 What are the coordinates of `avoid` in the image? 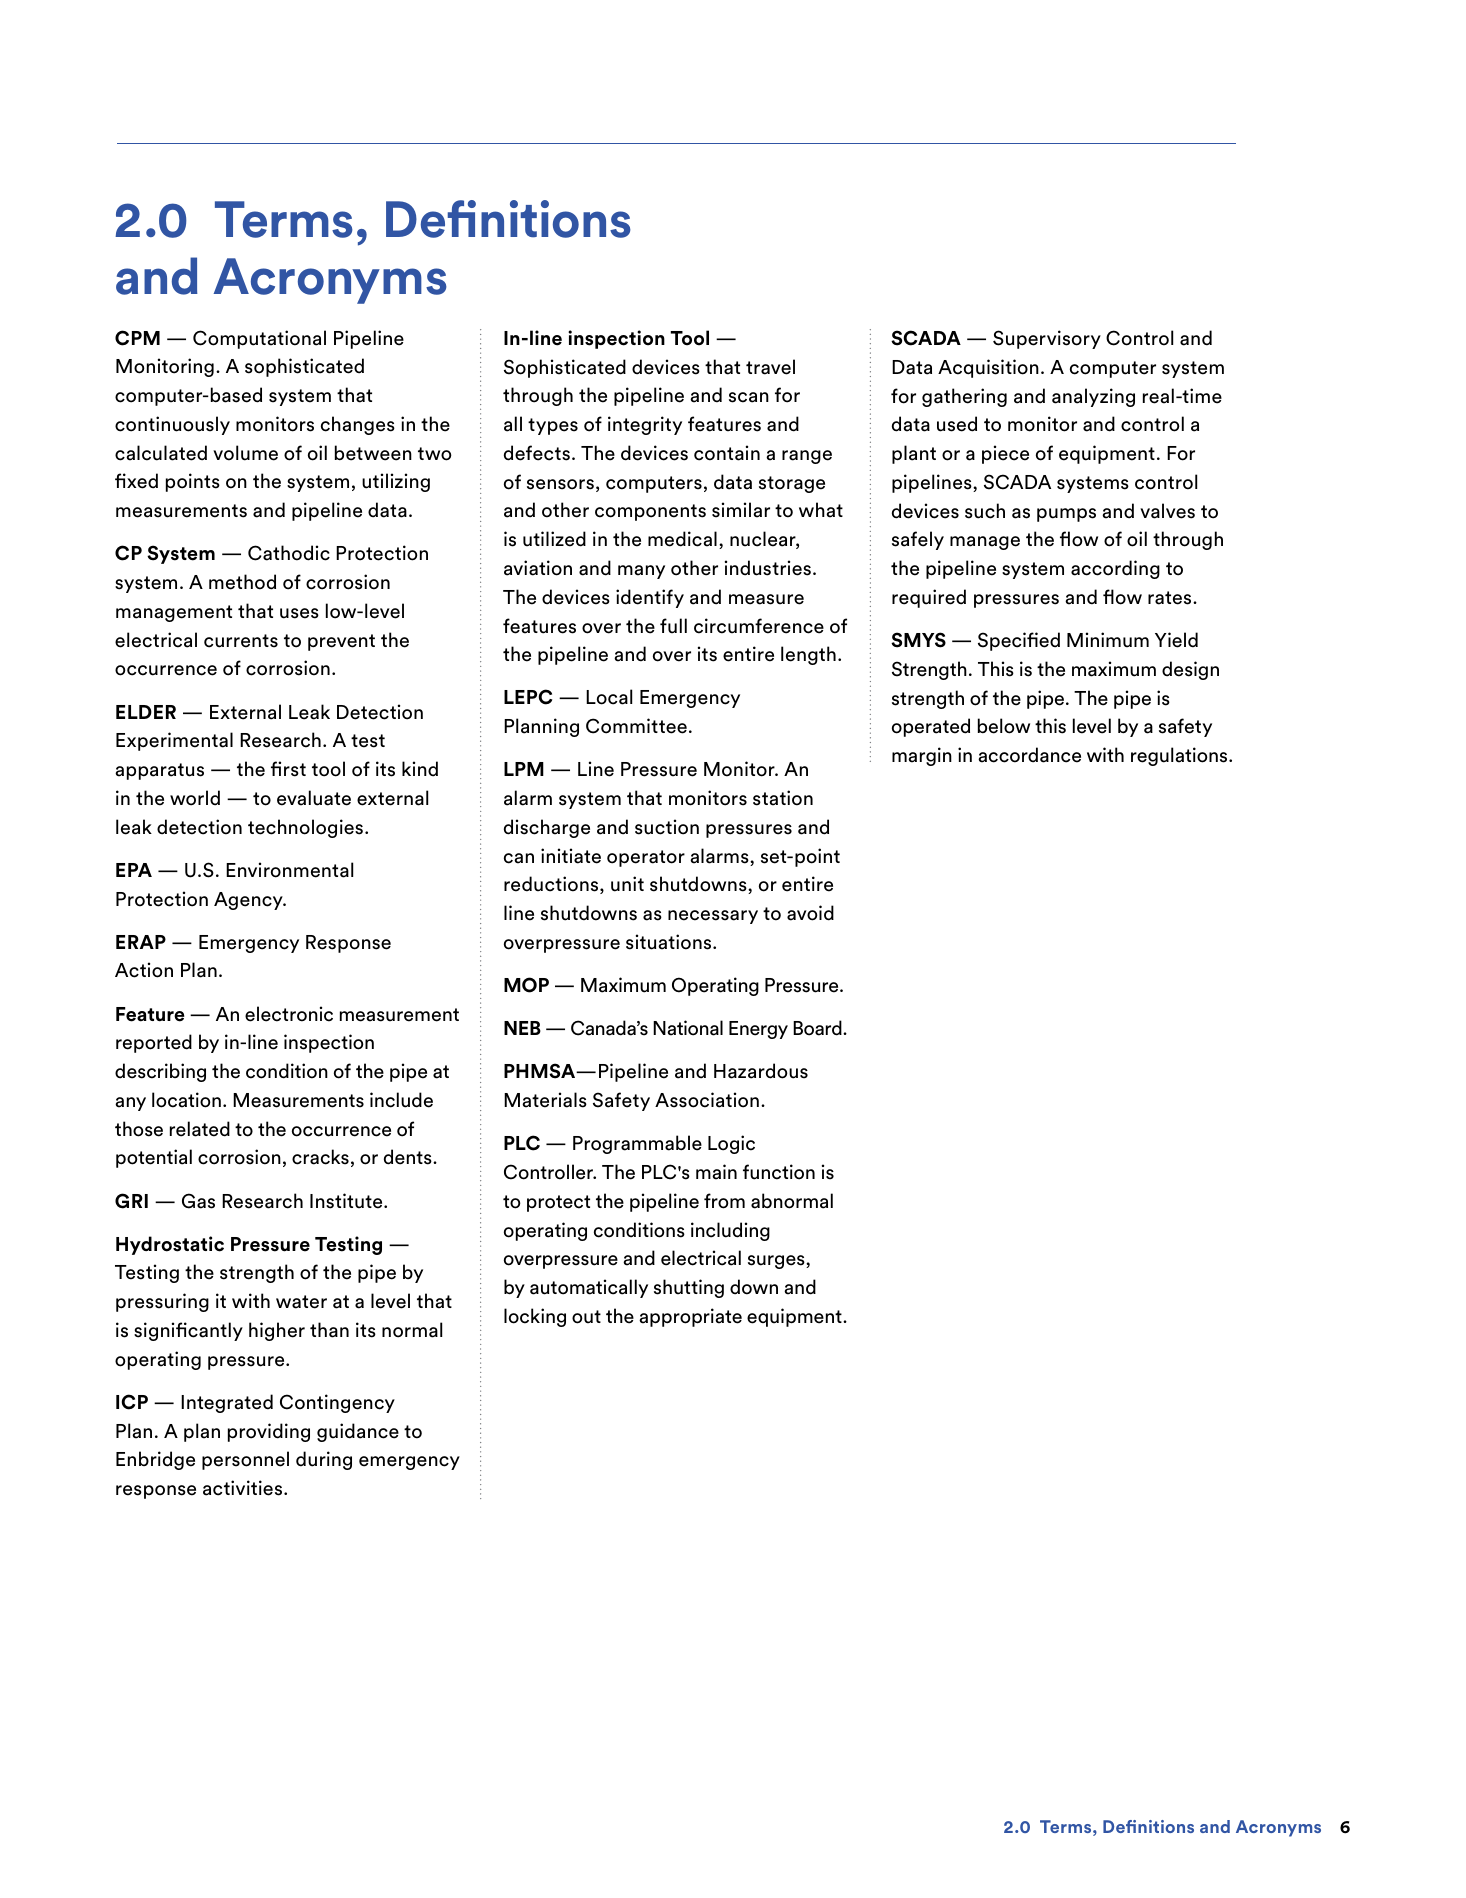 It's located at (810, 913).
